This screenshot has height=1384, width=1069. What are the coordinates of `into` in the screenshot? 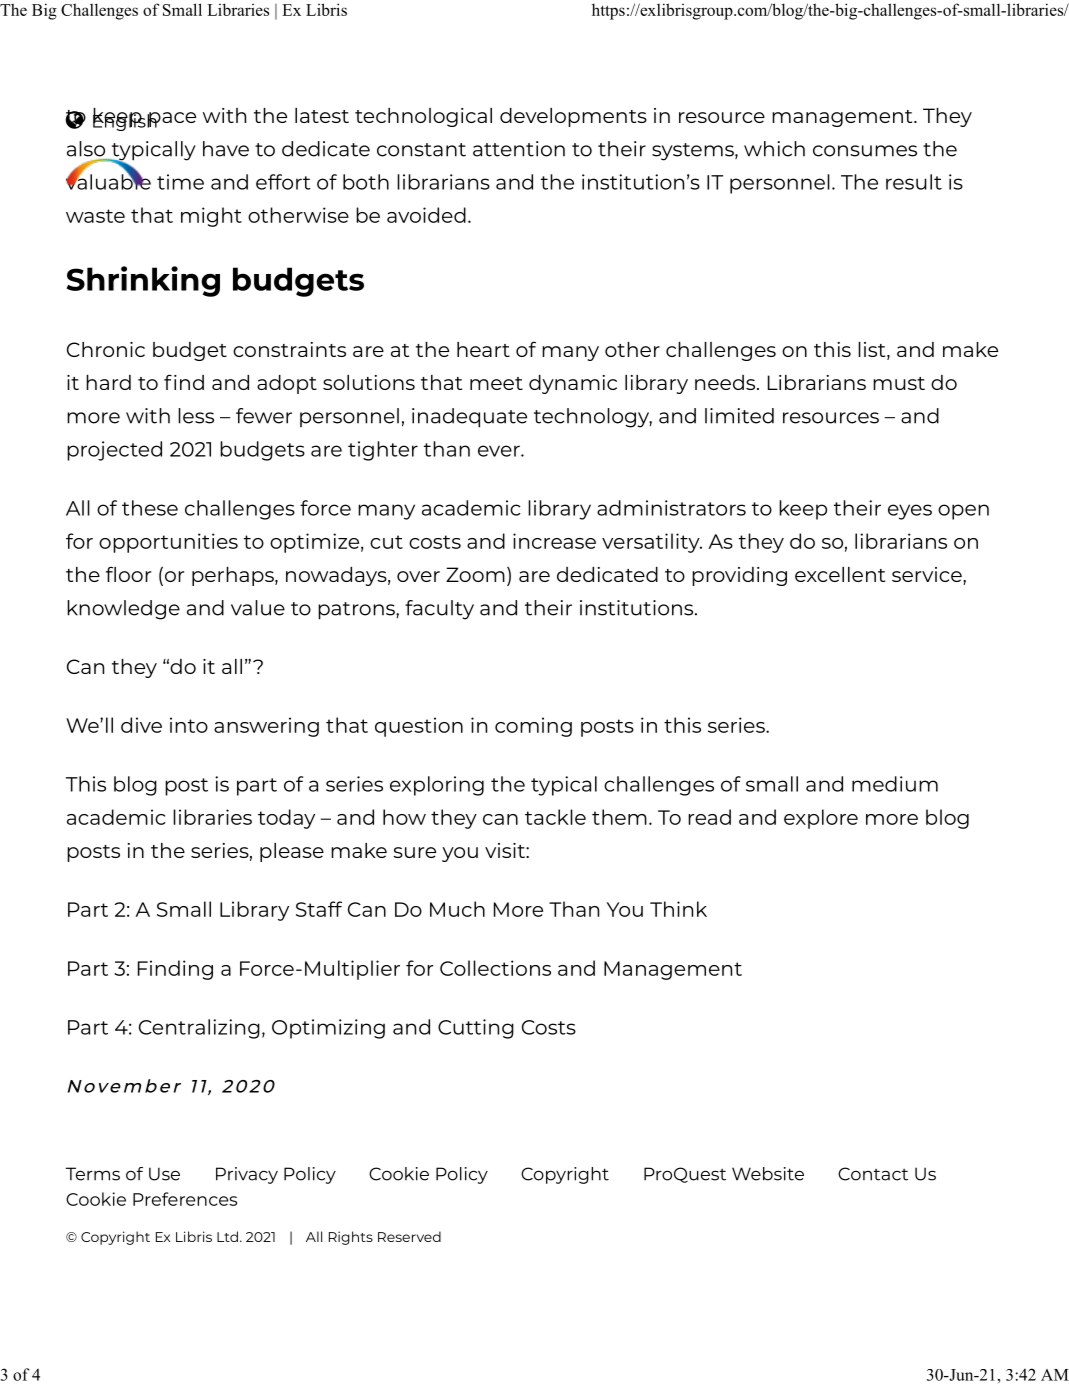 It's located at (189, 725).
